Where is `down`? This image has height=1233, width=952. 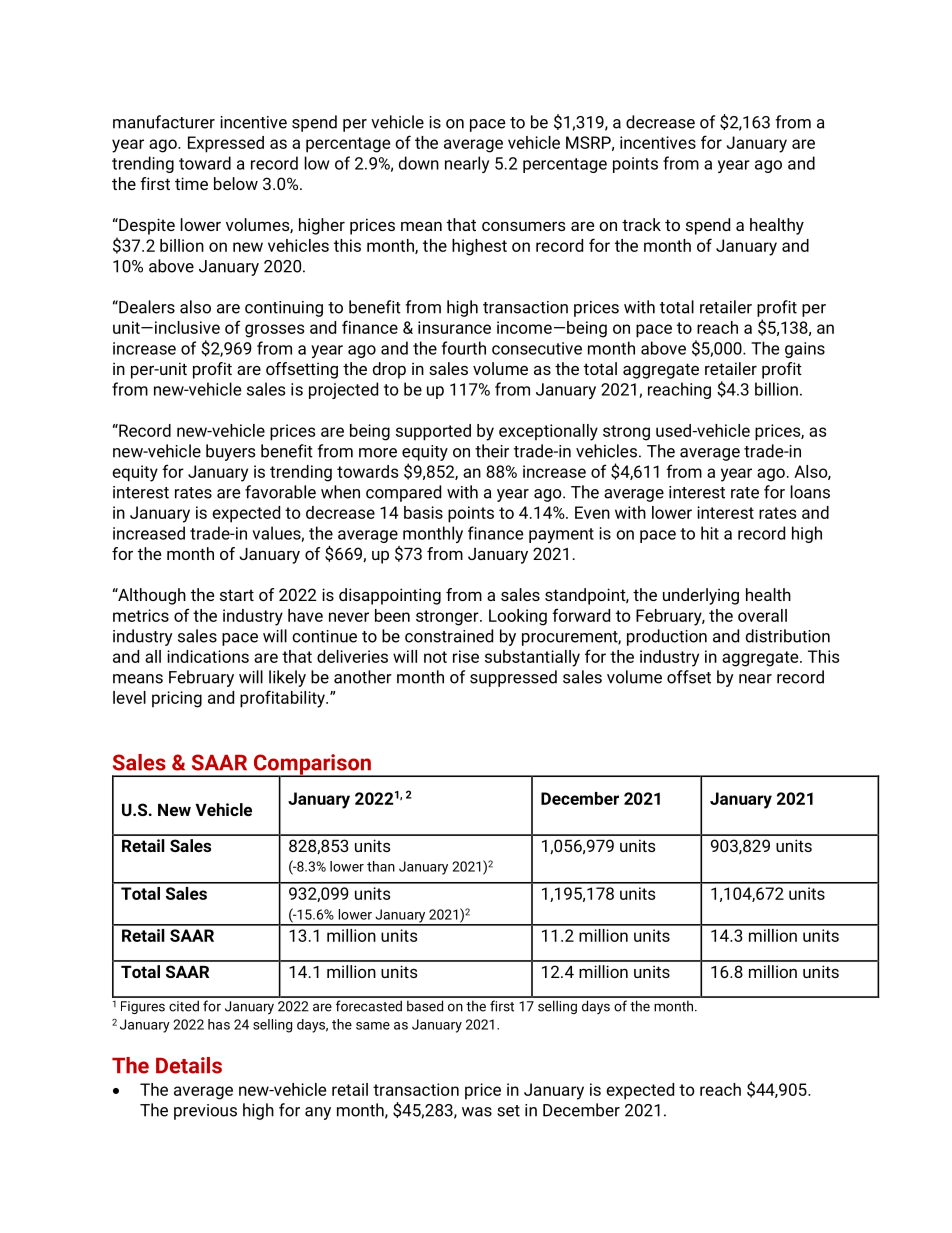
down is located at coordinates (419, 163).
